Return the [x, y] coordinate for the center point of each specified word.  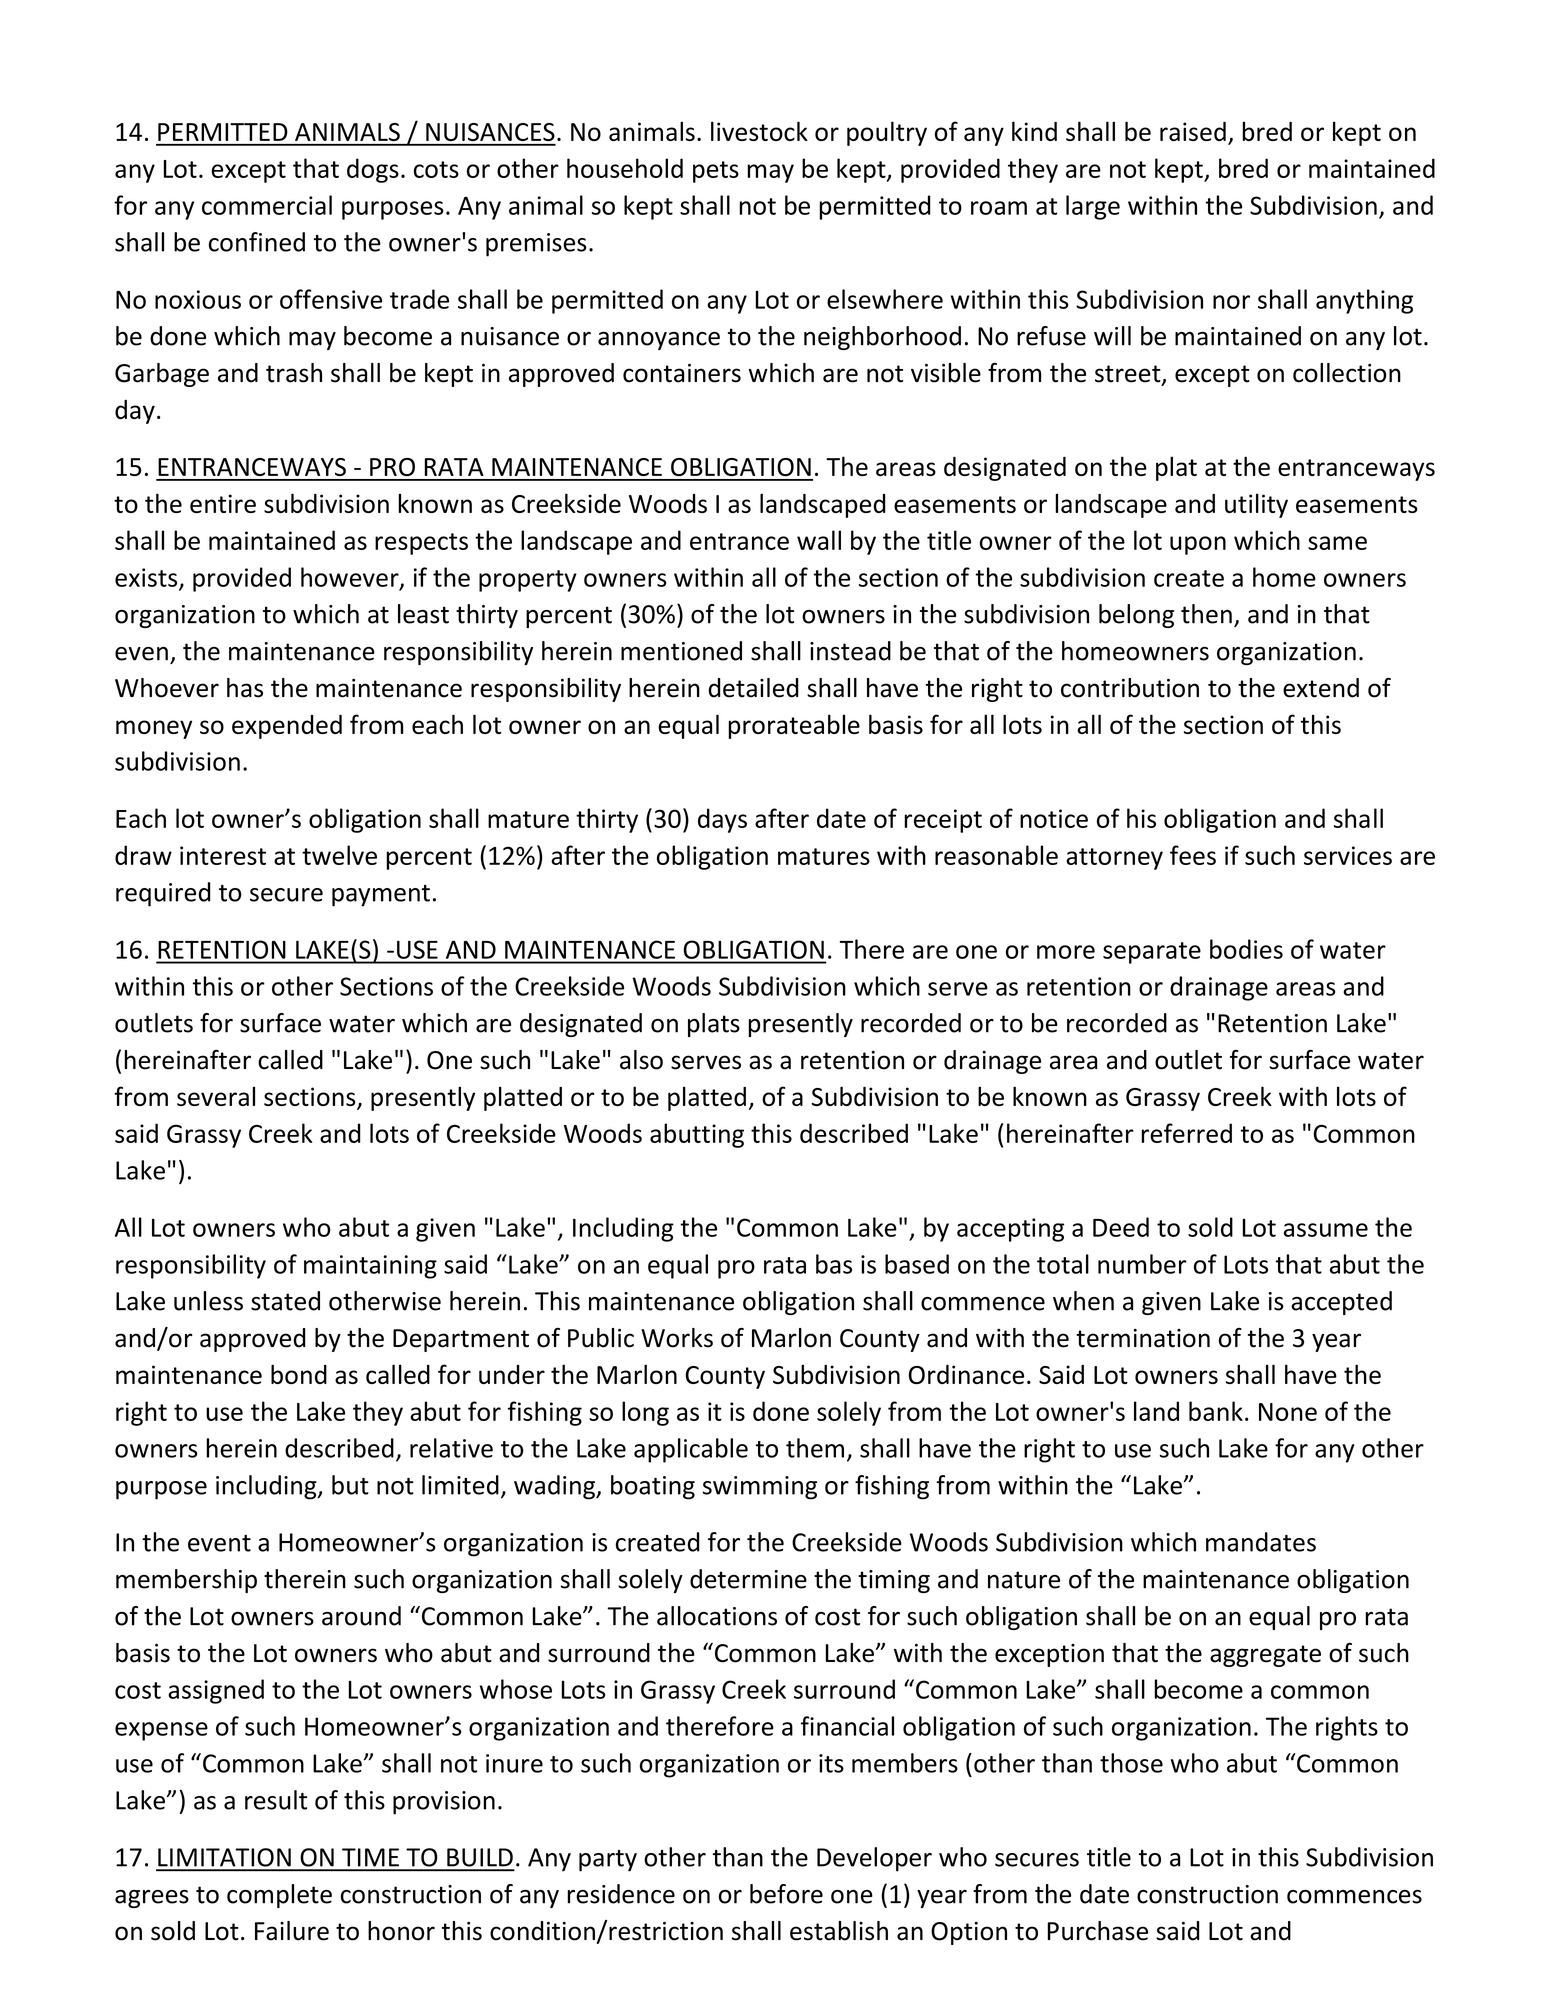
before [786, 1894]
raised [1193, 131]
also [641, 1060]
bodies [1246, 949]
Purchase [1097, 1931]
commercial [267, 205]
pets [716, 172]
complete [279, 1896]
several [216, 1096]
